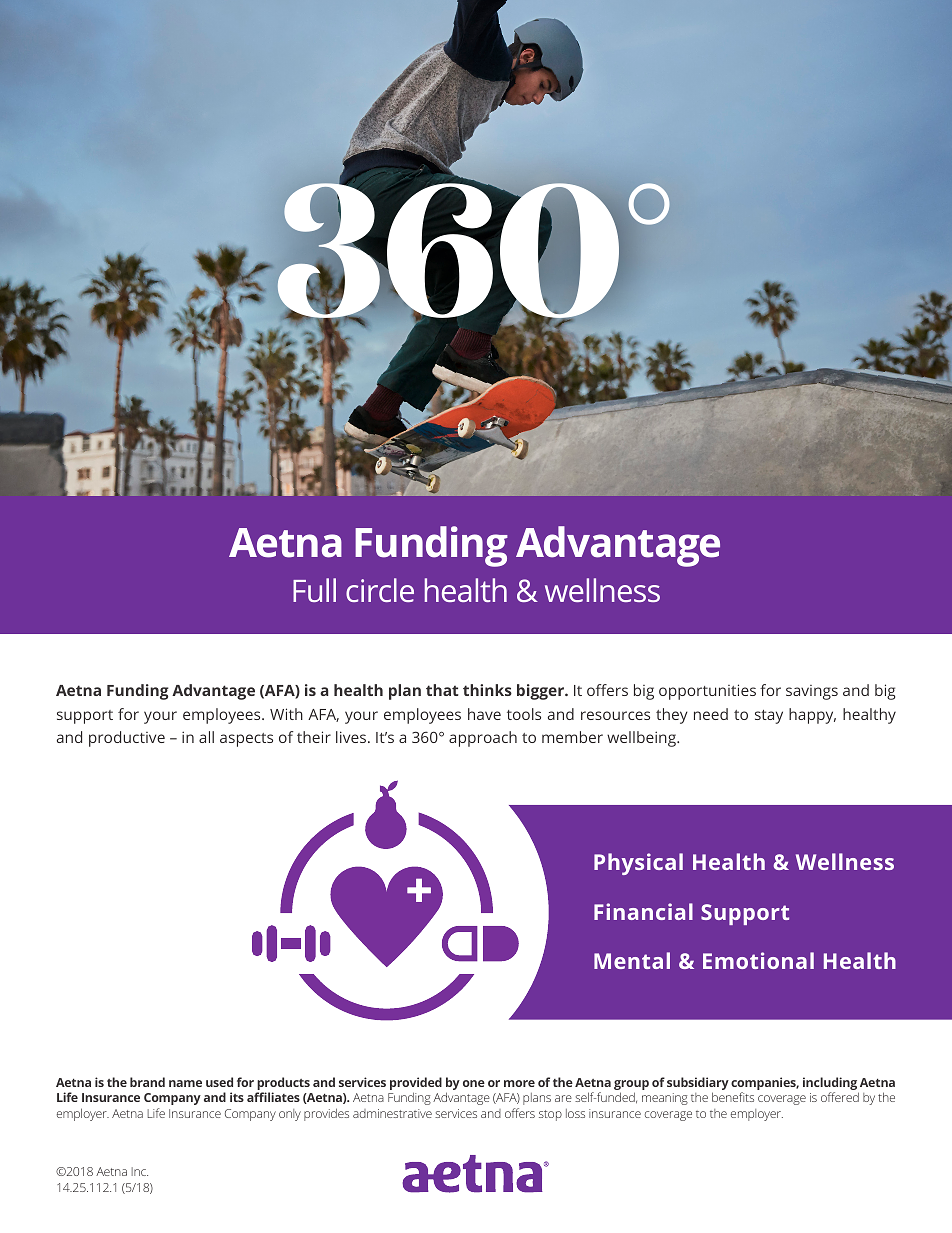 The width and height of the page is (952, 1233). I want to click on Full, so click(314, 590).
